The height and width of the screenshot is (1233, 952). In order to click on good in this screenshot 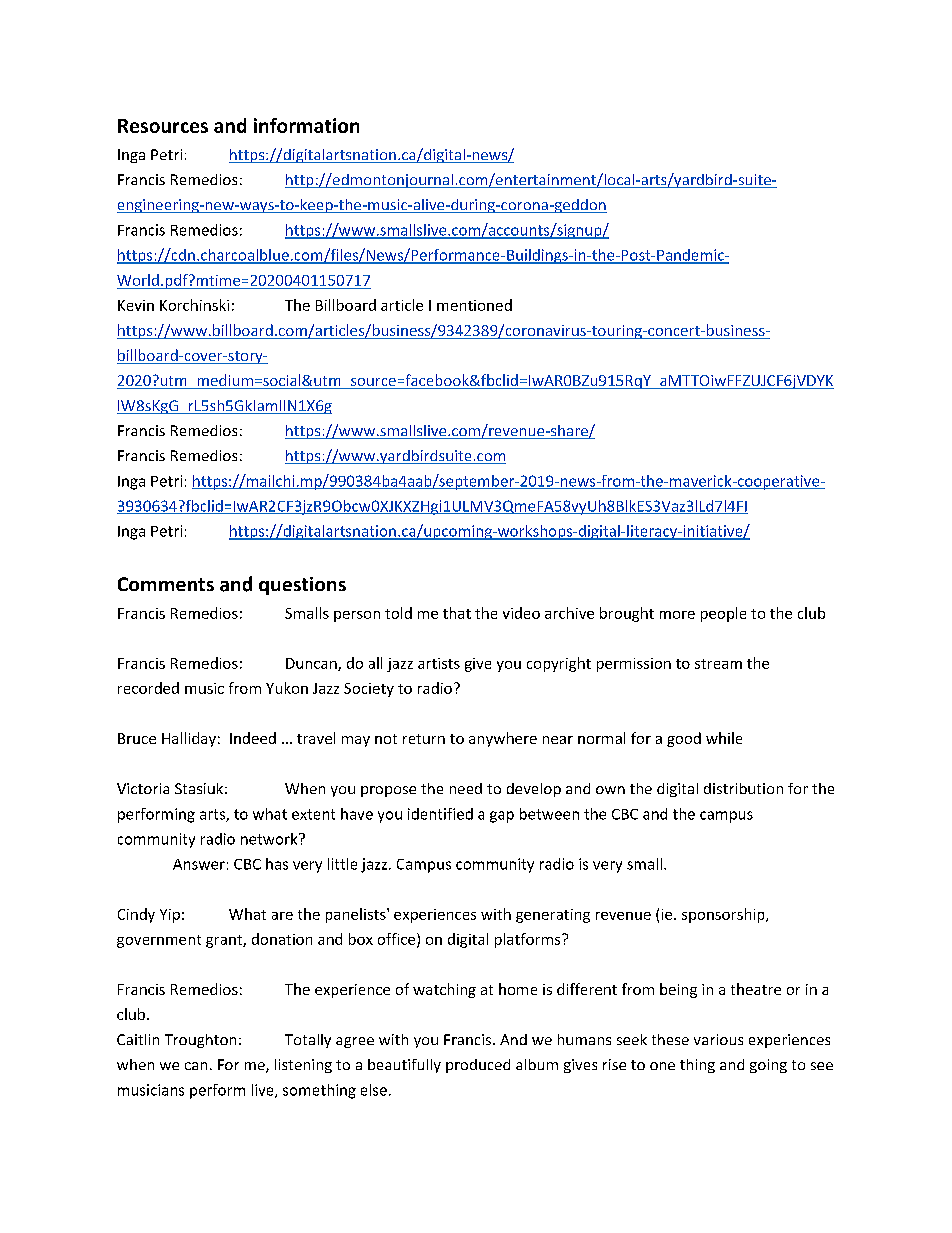, I will do `click(684, 739)`.
